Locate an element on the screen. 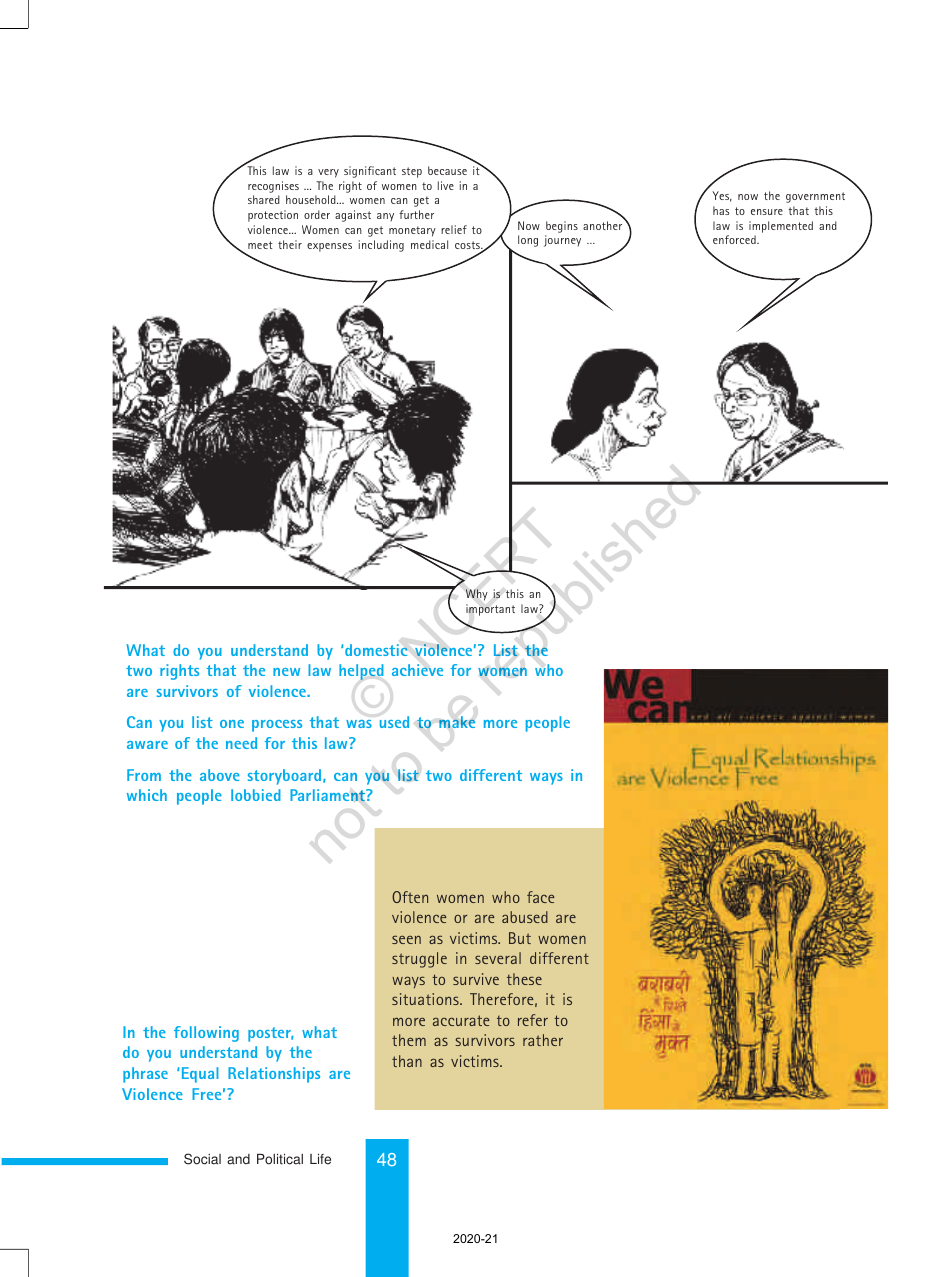  Social is located at coordinates (202, 1159).
